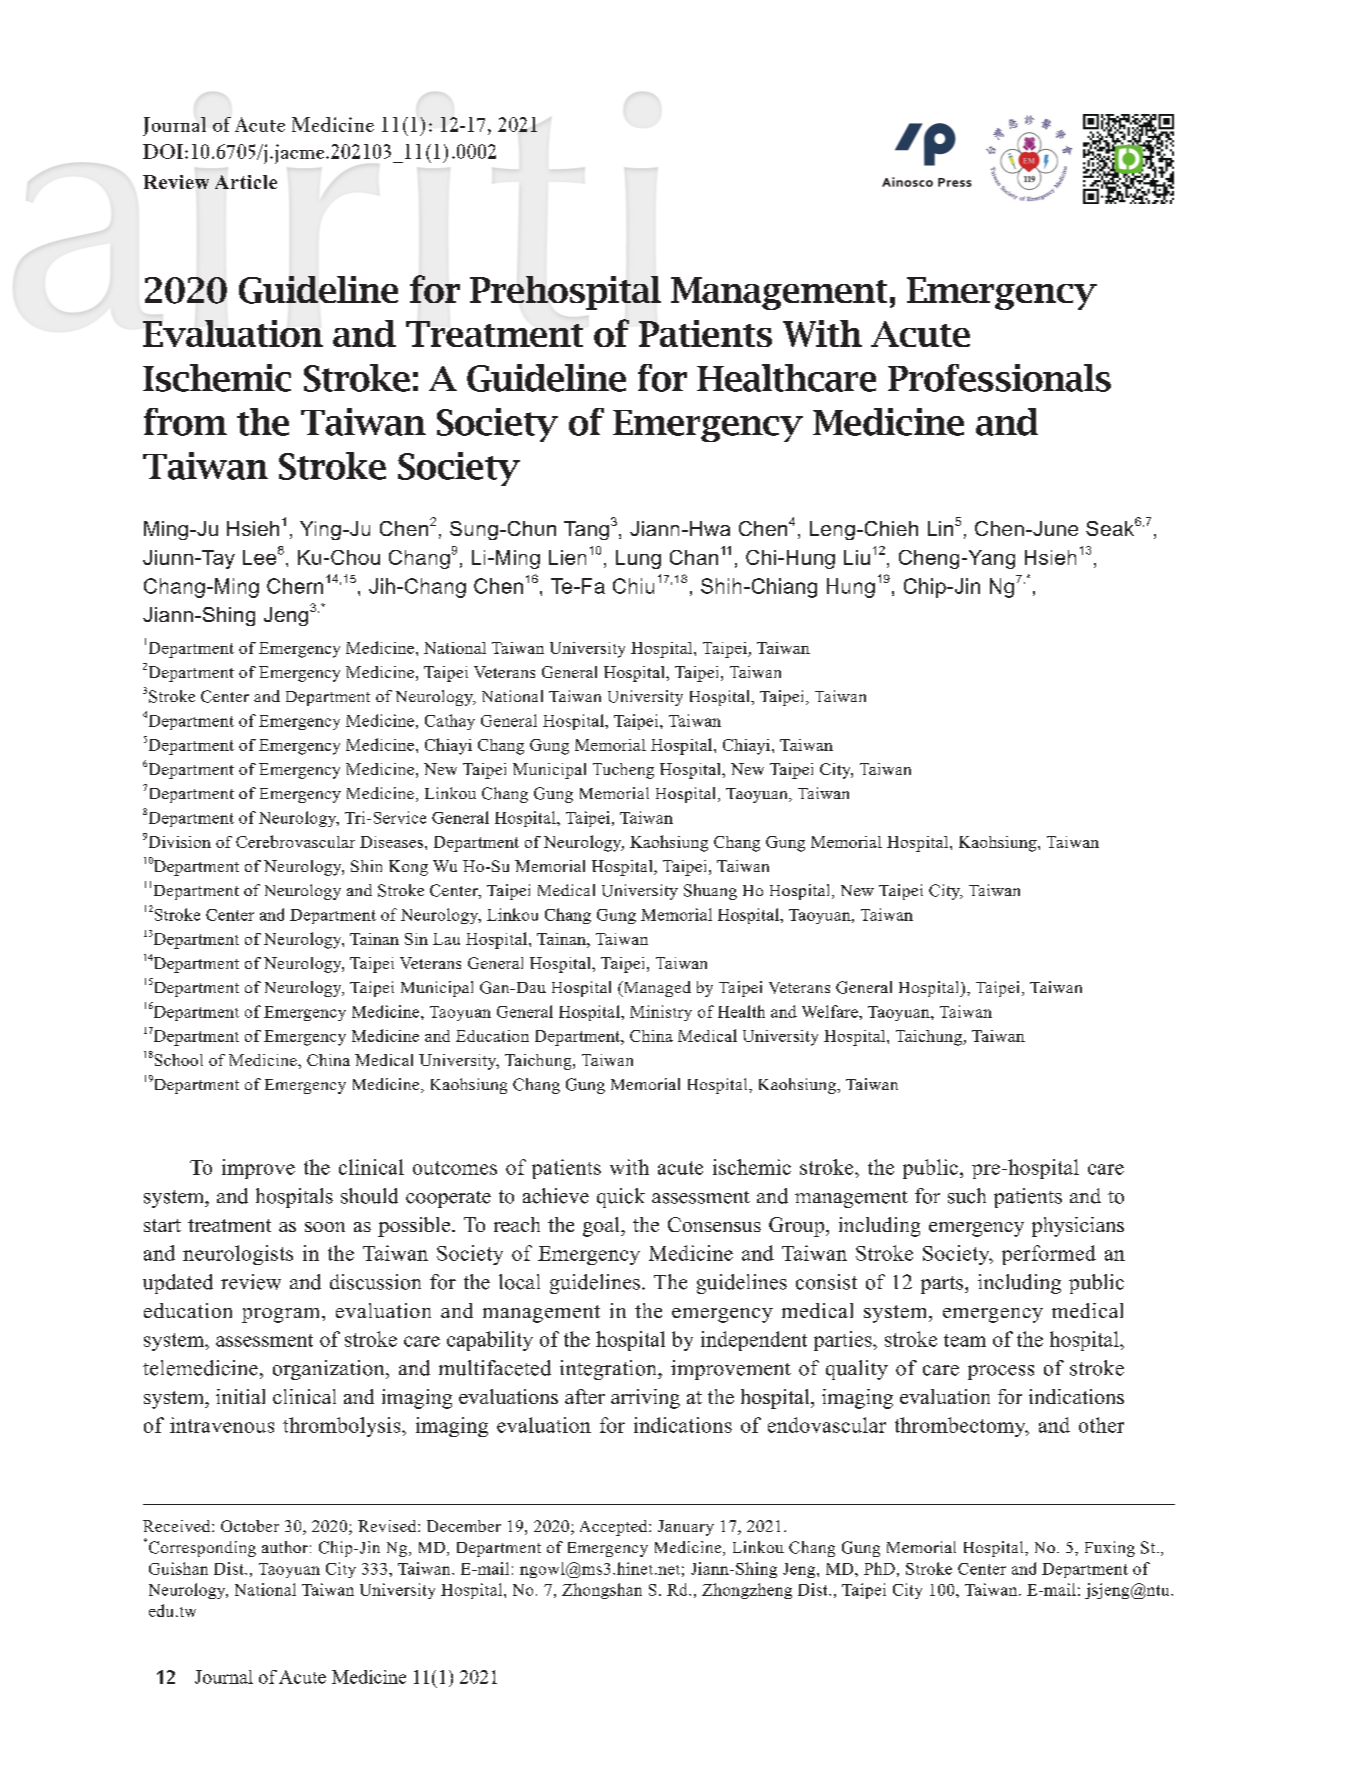  What do you see at coordinates (391, 842) in the document?
I see `Diseases` at bounding box center [391, 842].
